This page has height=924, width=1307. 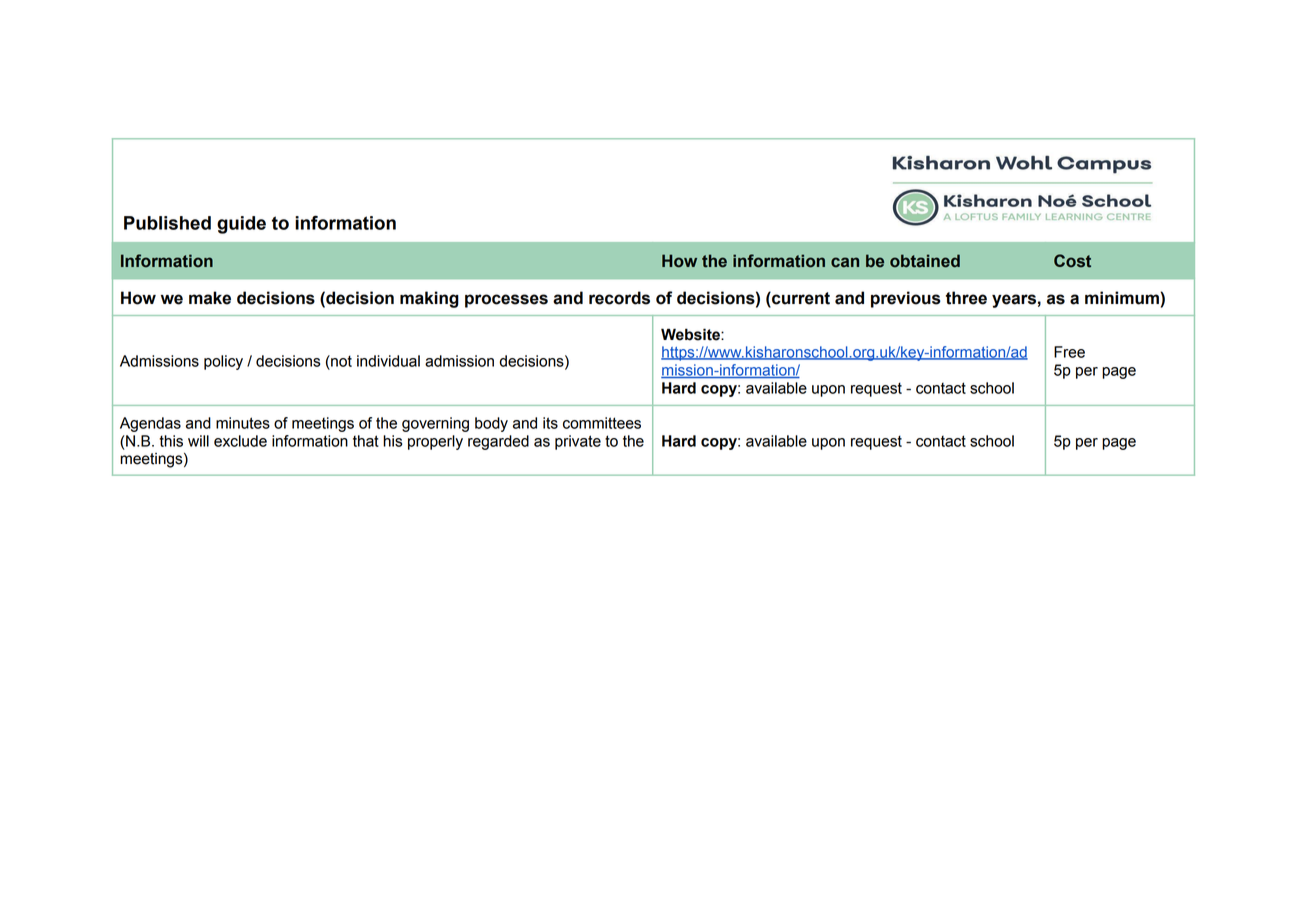 What do you see at coordinates (240, 441) in the page?
I see `exclude` at bounding box center [240, 441].
